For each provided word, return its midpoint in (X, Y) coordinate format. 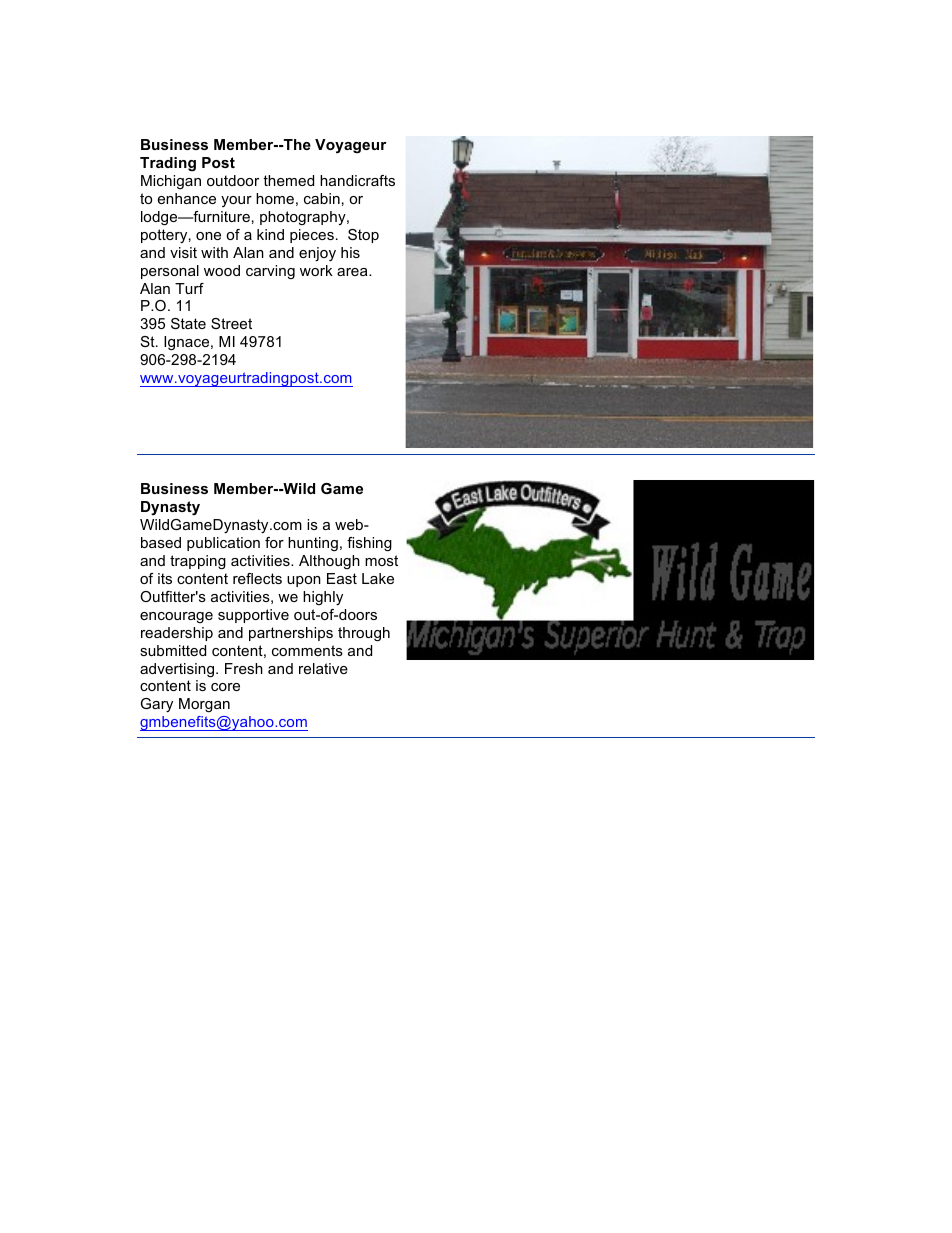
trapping (198, 562)
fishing (369, 544)
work (316, 270)
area (353, 272)
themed (288, 180)
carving (270, 272)
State (188, 323)
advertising (178, 670)
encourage (176, 617)
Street (231, 323)
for (274, 542)
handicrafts (357, 180)
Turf (189, 288)
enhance (187, 198)
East (342, 578)
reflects (257, 578)
